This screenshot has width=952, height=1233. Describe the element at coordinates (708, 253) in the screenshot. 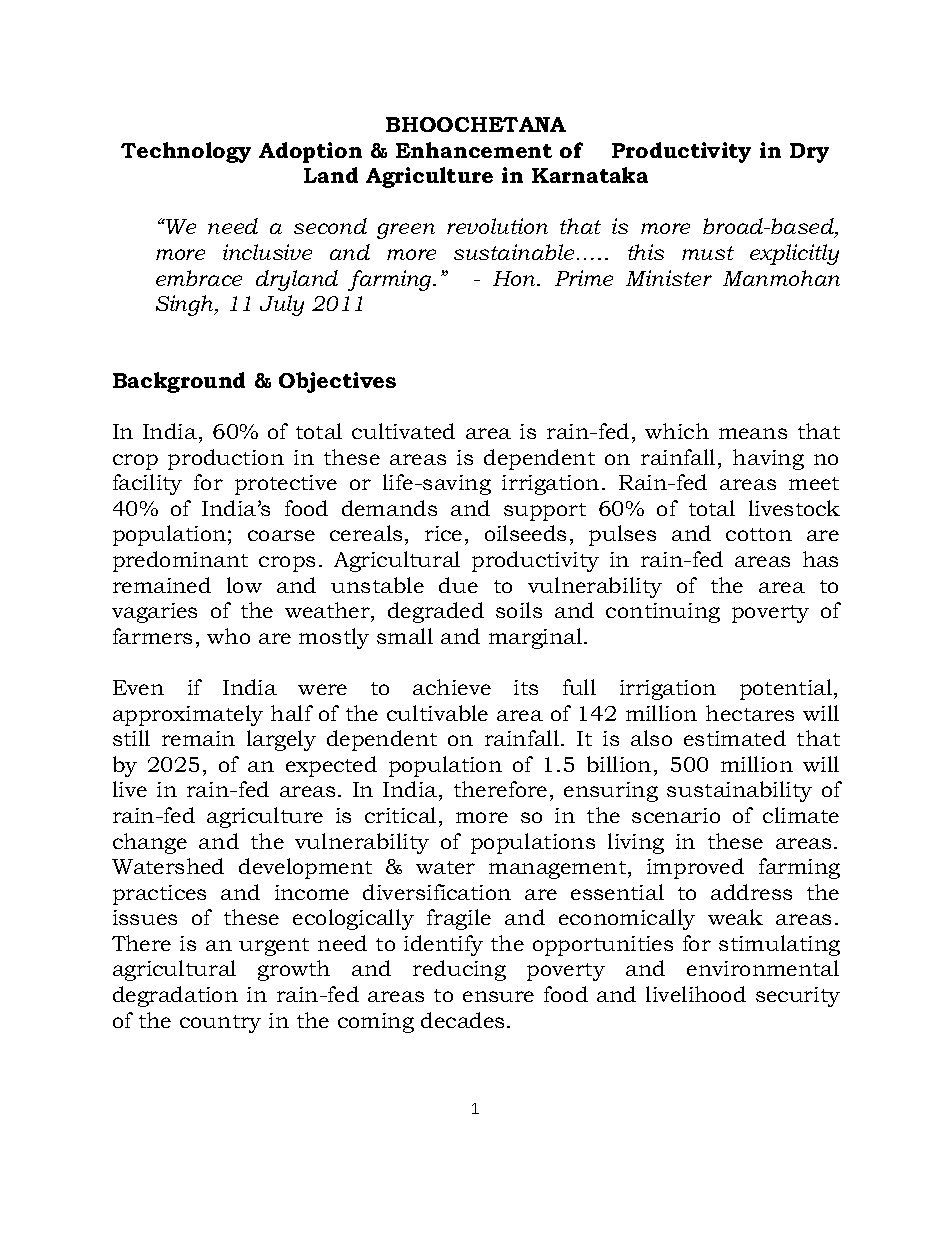

I see `must` at that location.
